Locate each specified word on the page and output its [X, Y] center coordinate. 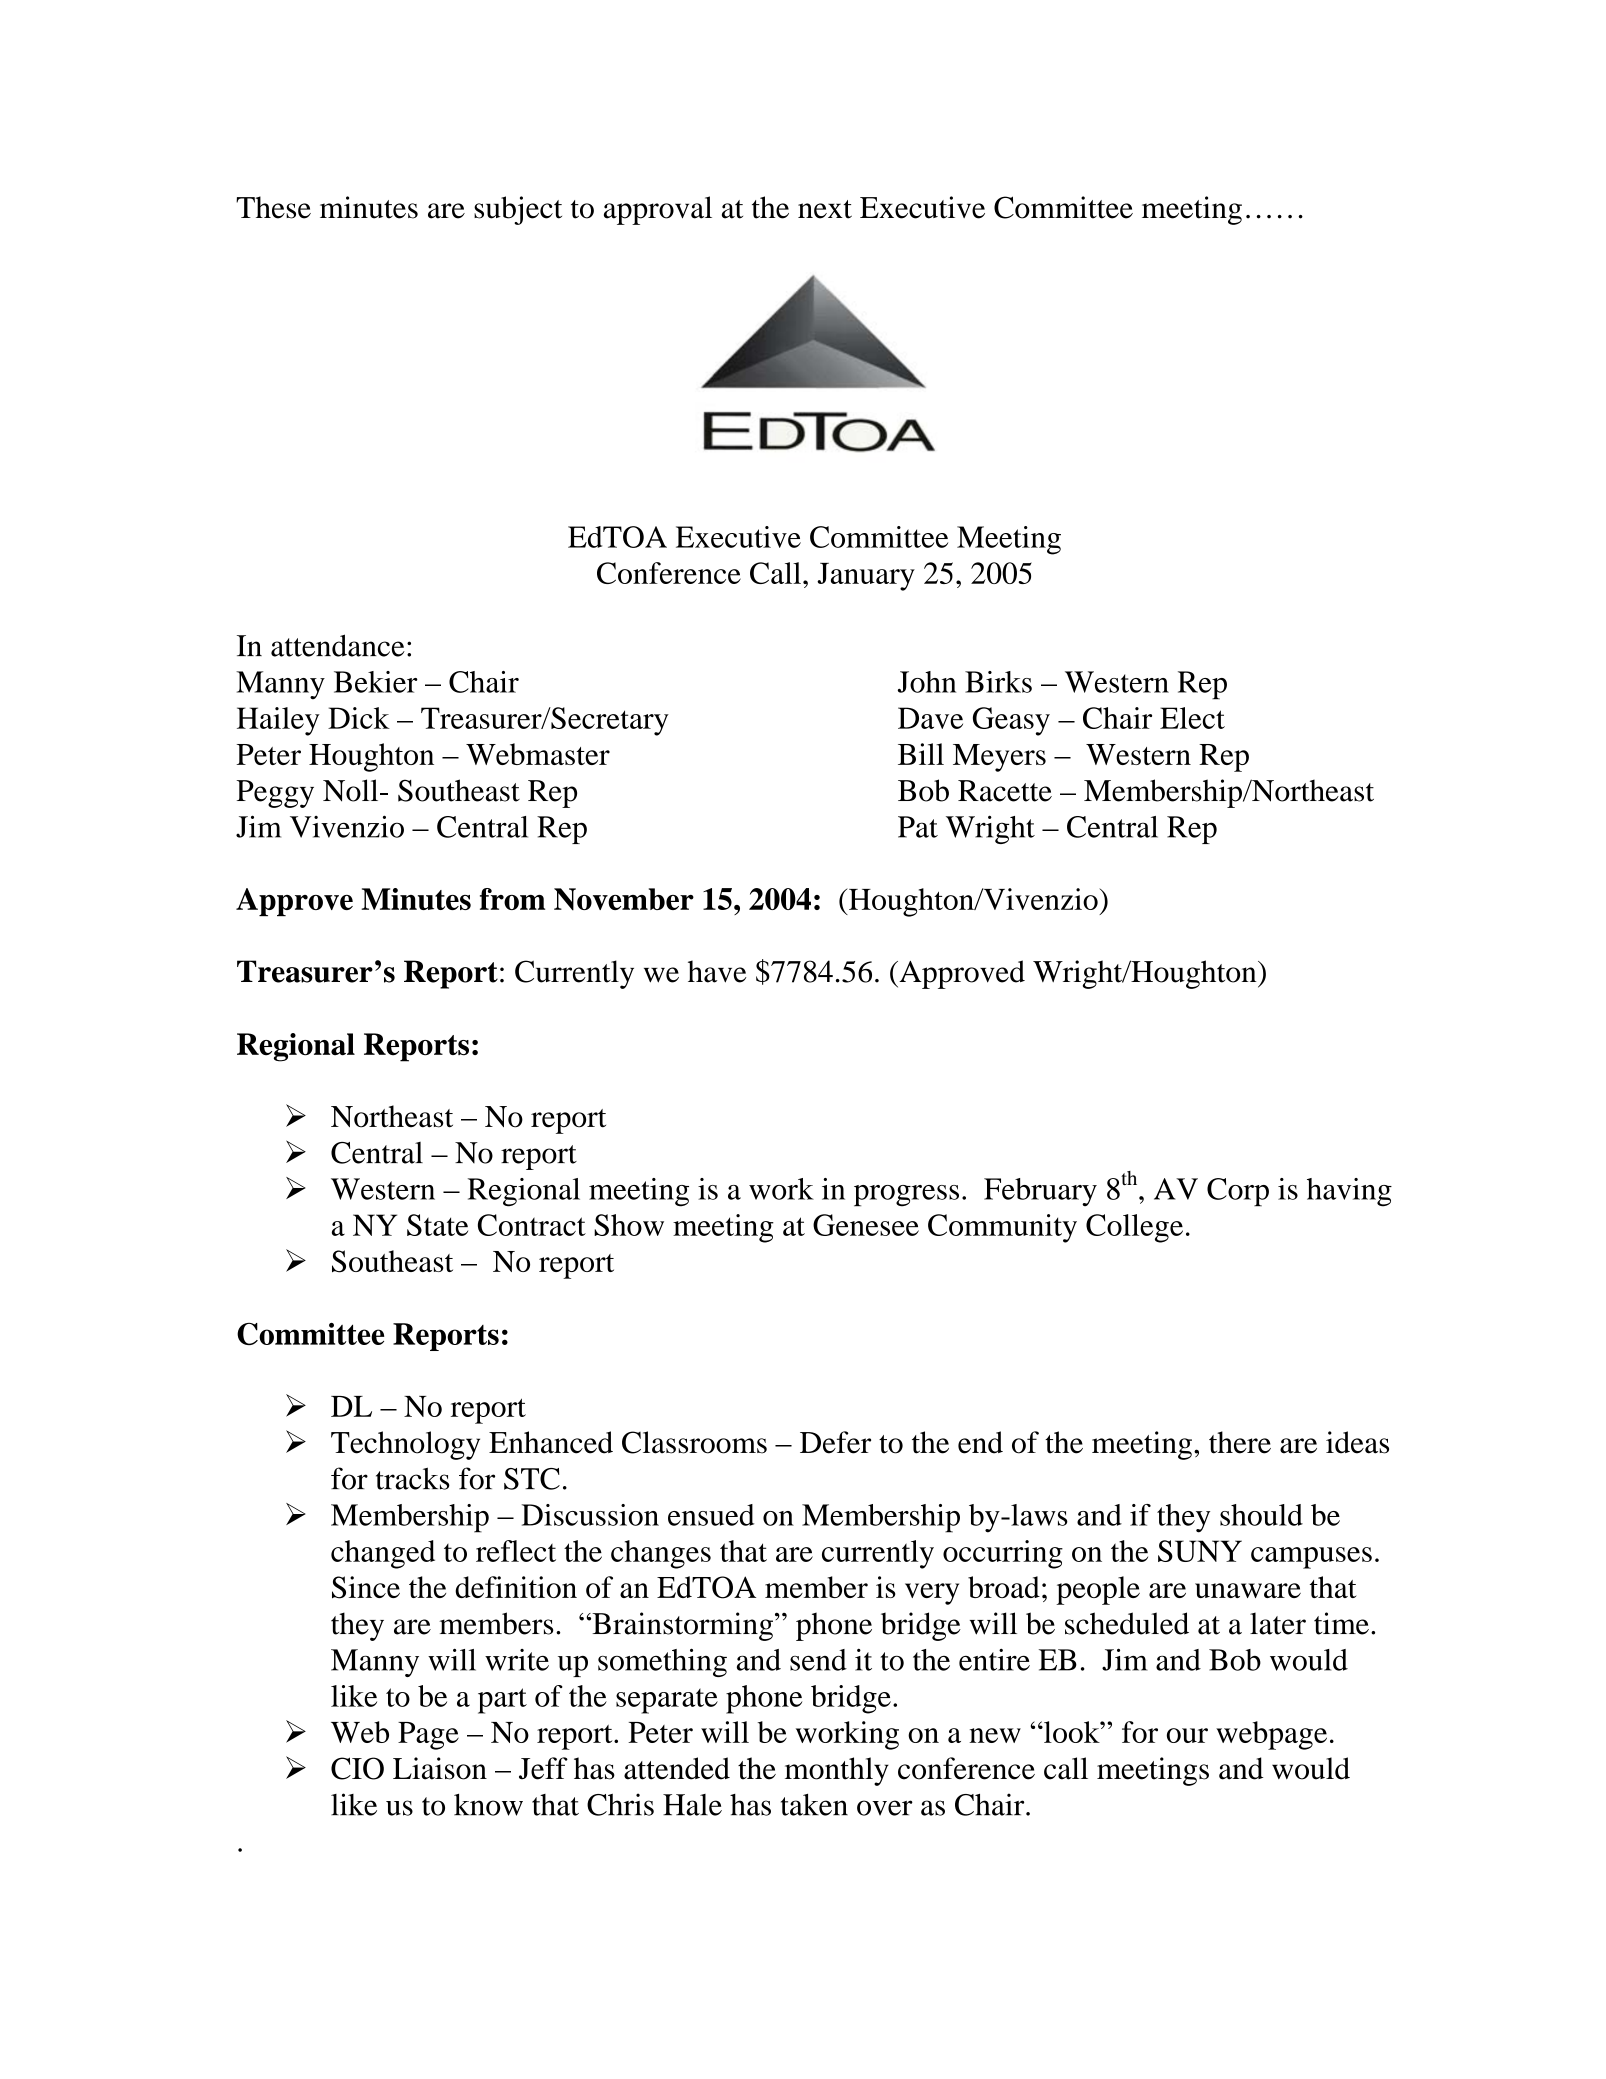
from [512, 899]
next [825, 209]
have [717, 971]
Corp [1238, 1192]
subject [518, 210]
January [866, 577]
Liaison [440, 1768]
